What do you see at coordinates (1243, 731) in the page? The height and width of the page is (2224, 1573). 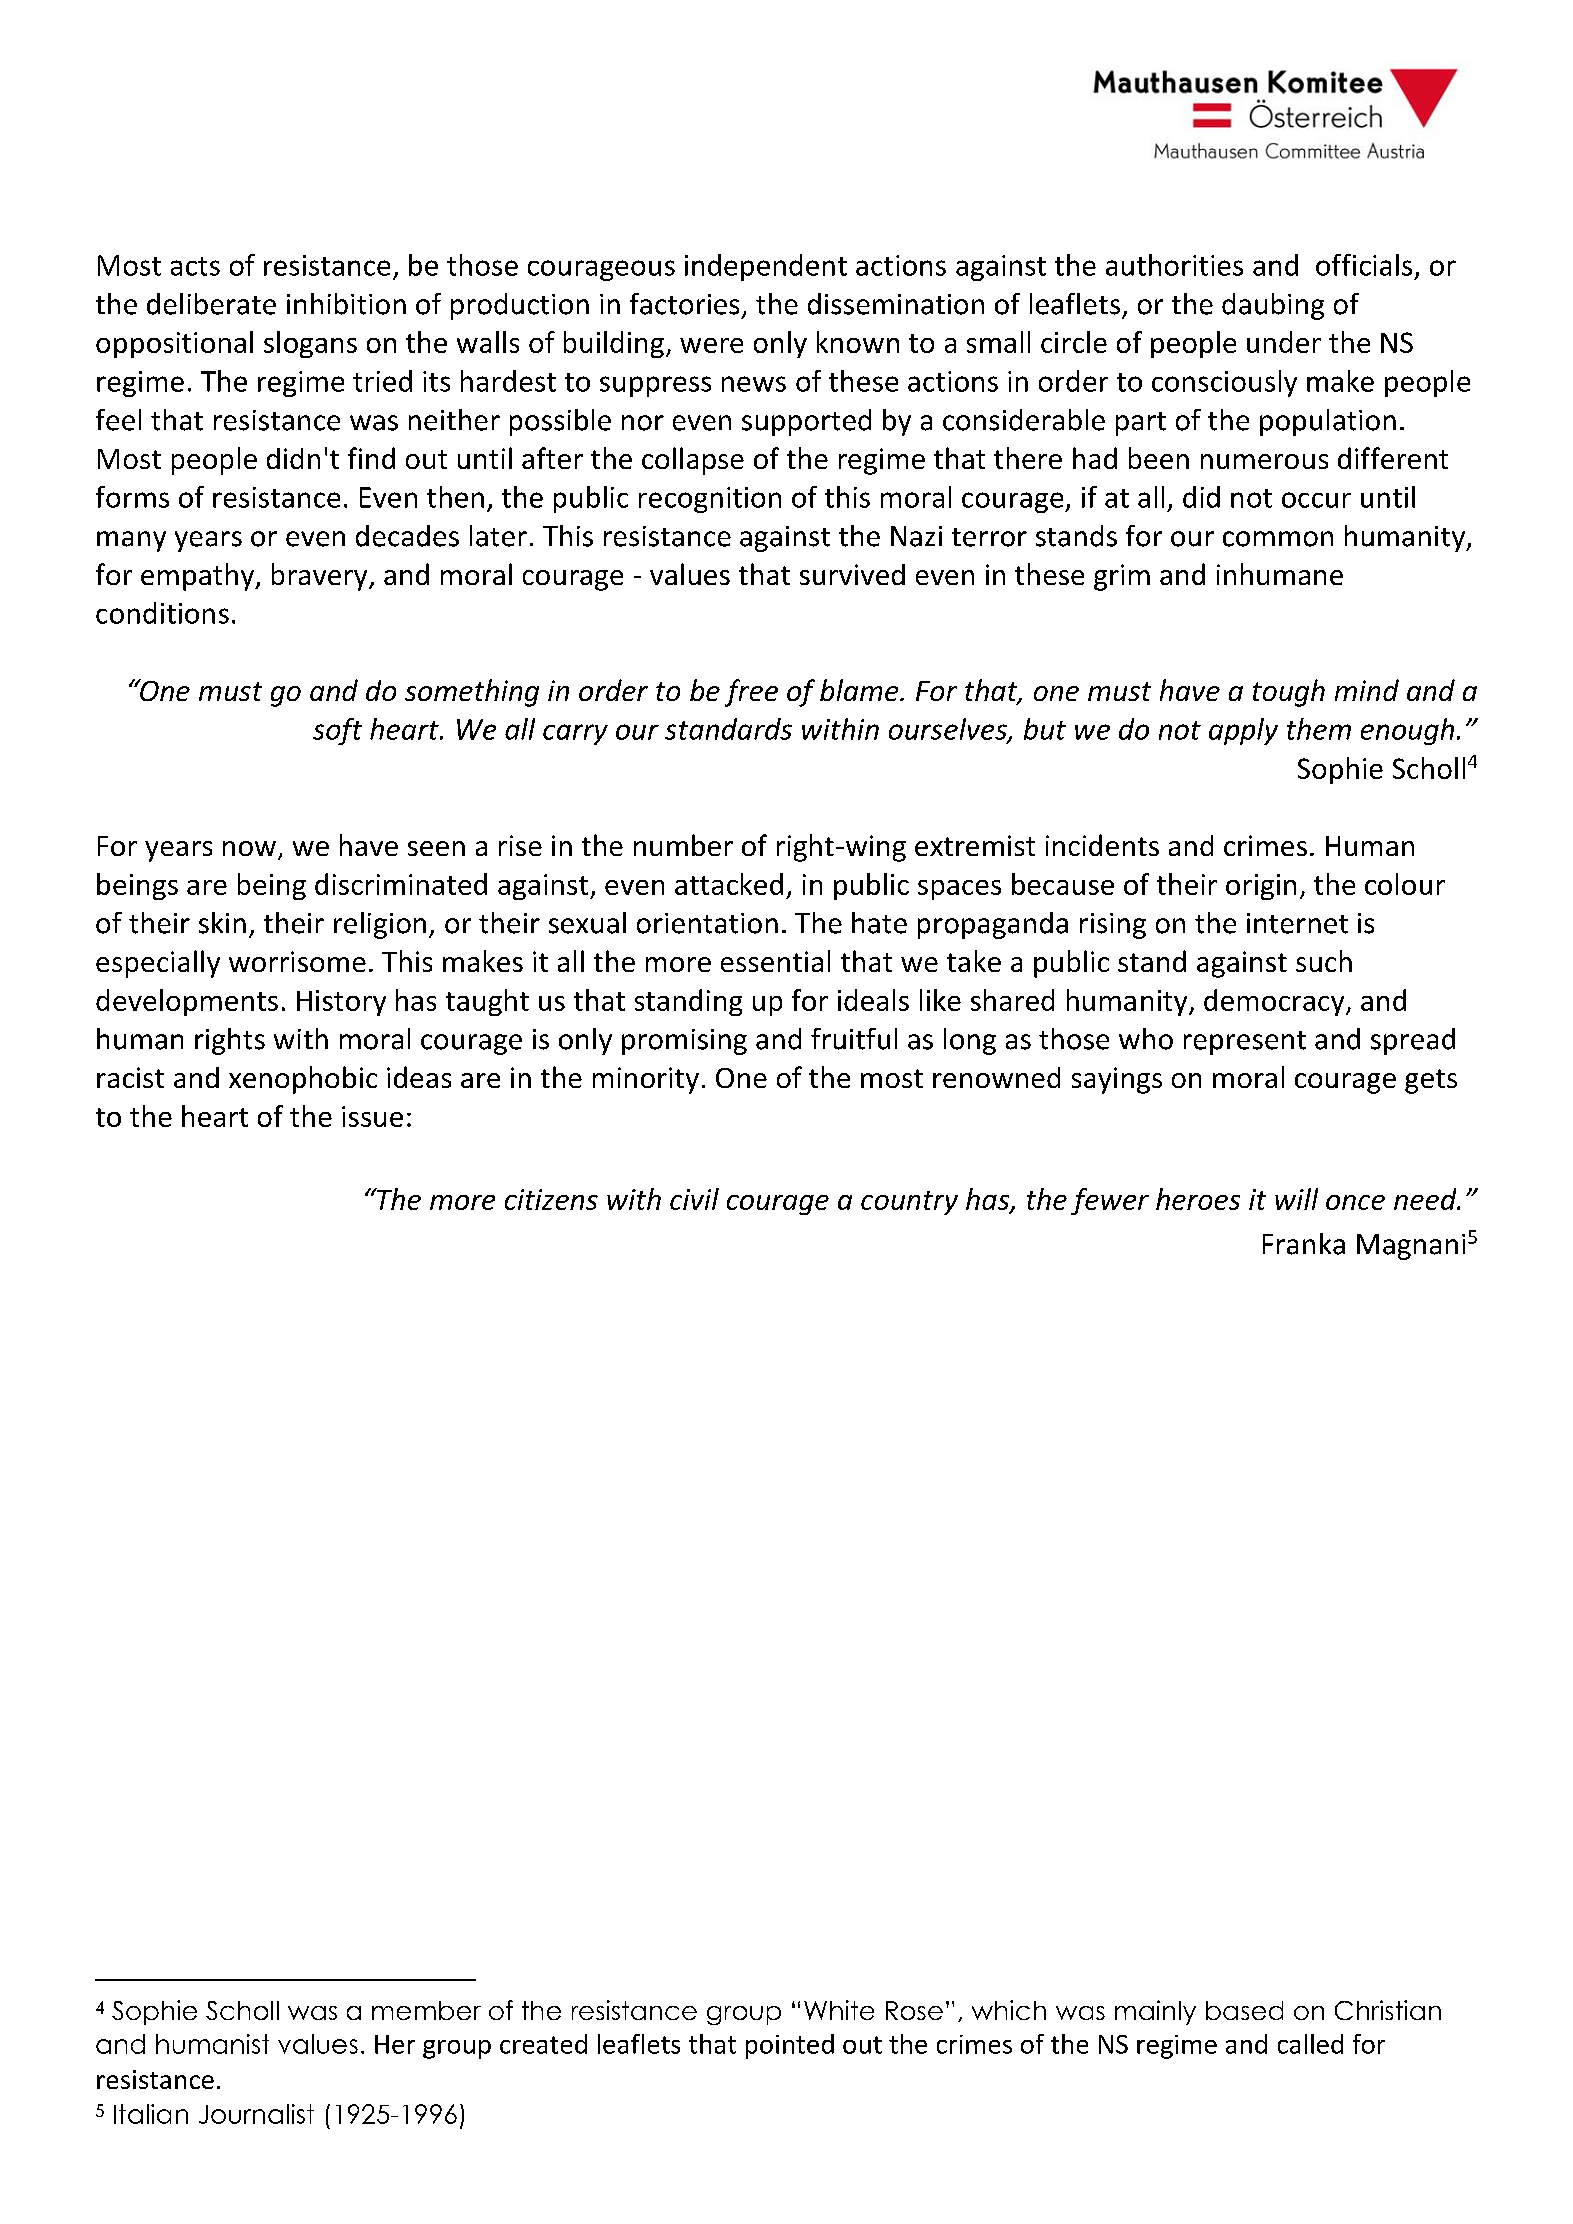 I see `apply` at bounding box center [1243, 731].
